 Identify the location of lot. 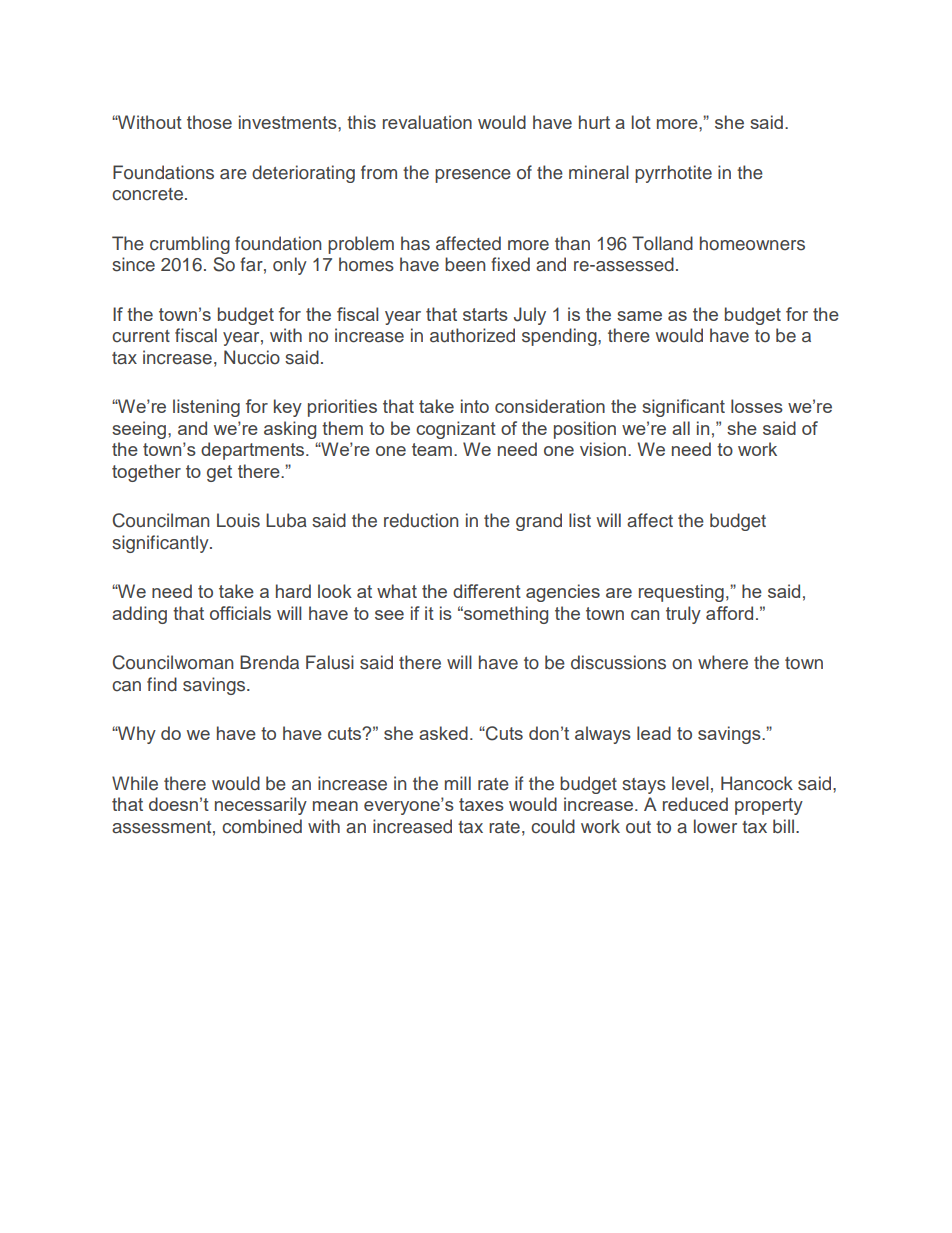
(641, 122).
